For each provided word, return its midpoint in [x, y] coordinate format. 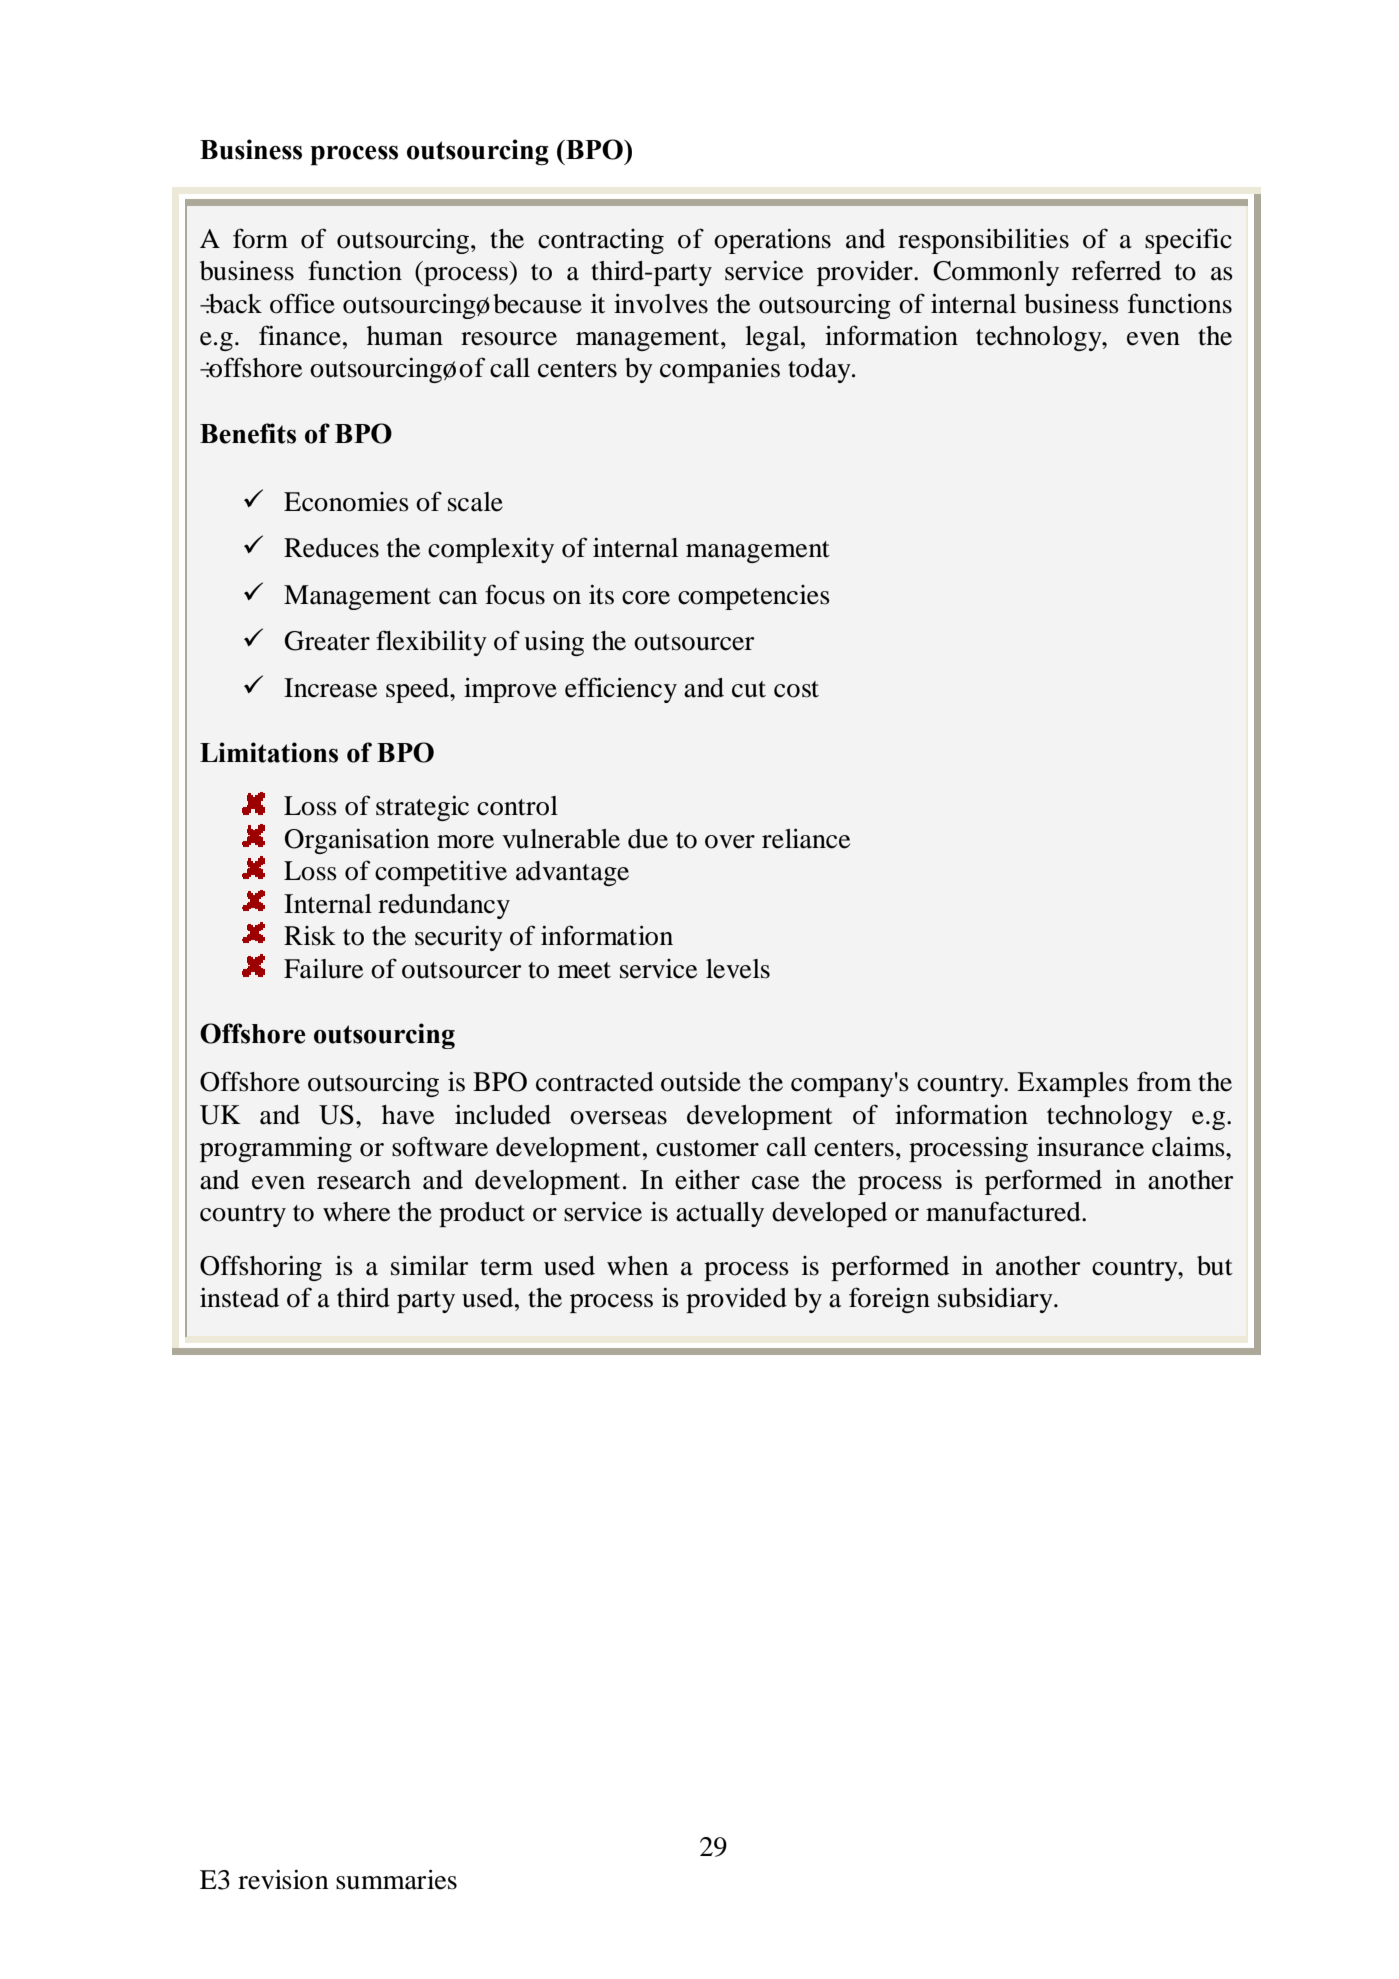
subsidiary [996, 1300]
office [302, 303]
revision [283, 1879]
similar [430, 1265]
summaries [396, 1879]
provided [736, 1300]
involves [661, 303]
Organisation [357, 841]
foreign [889, 1300]
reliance [806, 838]
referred [1116, 270]
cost [796, 689]
